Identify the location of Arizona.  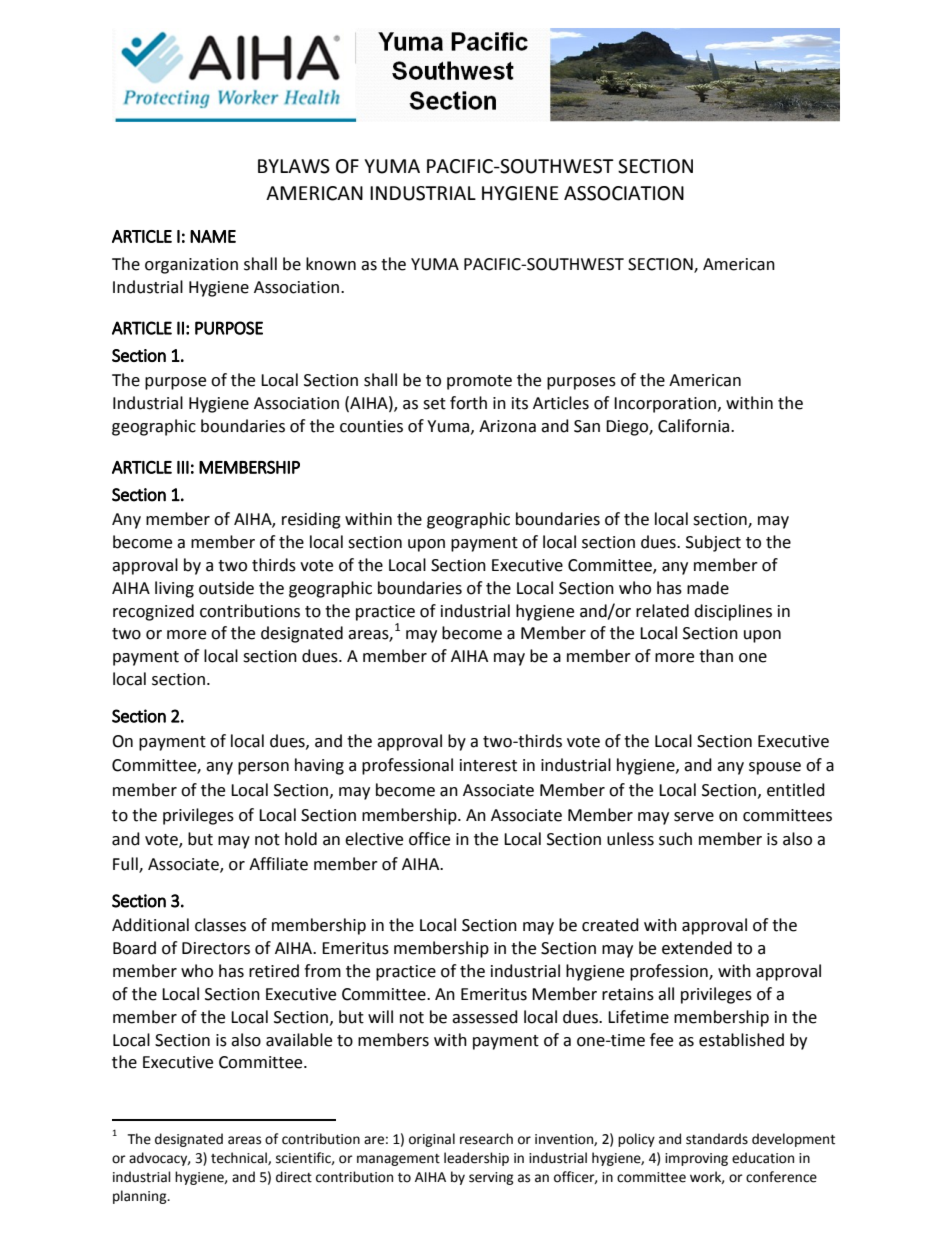
(507, 426).
